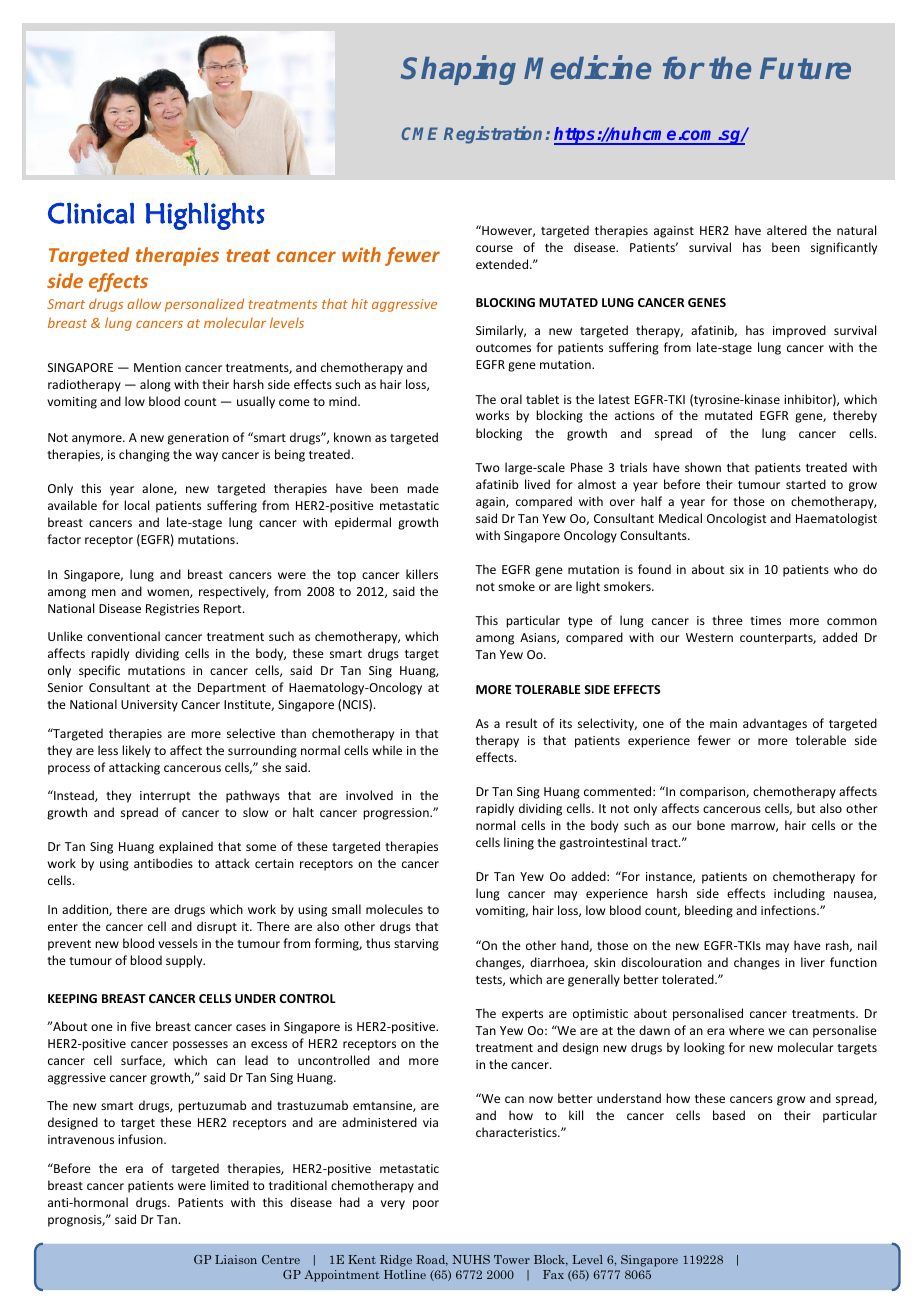  Describe the element at coordinates (805, 68) in the screenshot. I see `Future` at that location.
